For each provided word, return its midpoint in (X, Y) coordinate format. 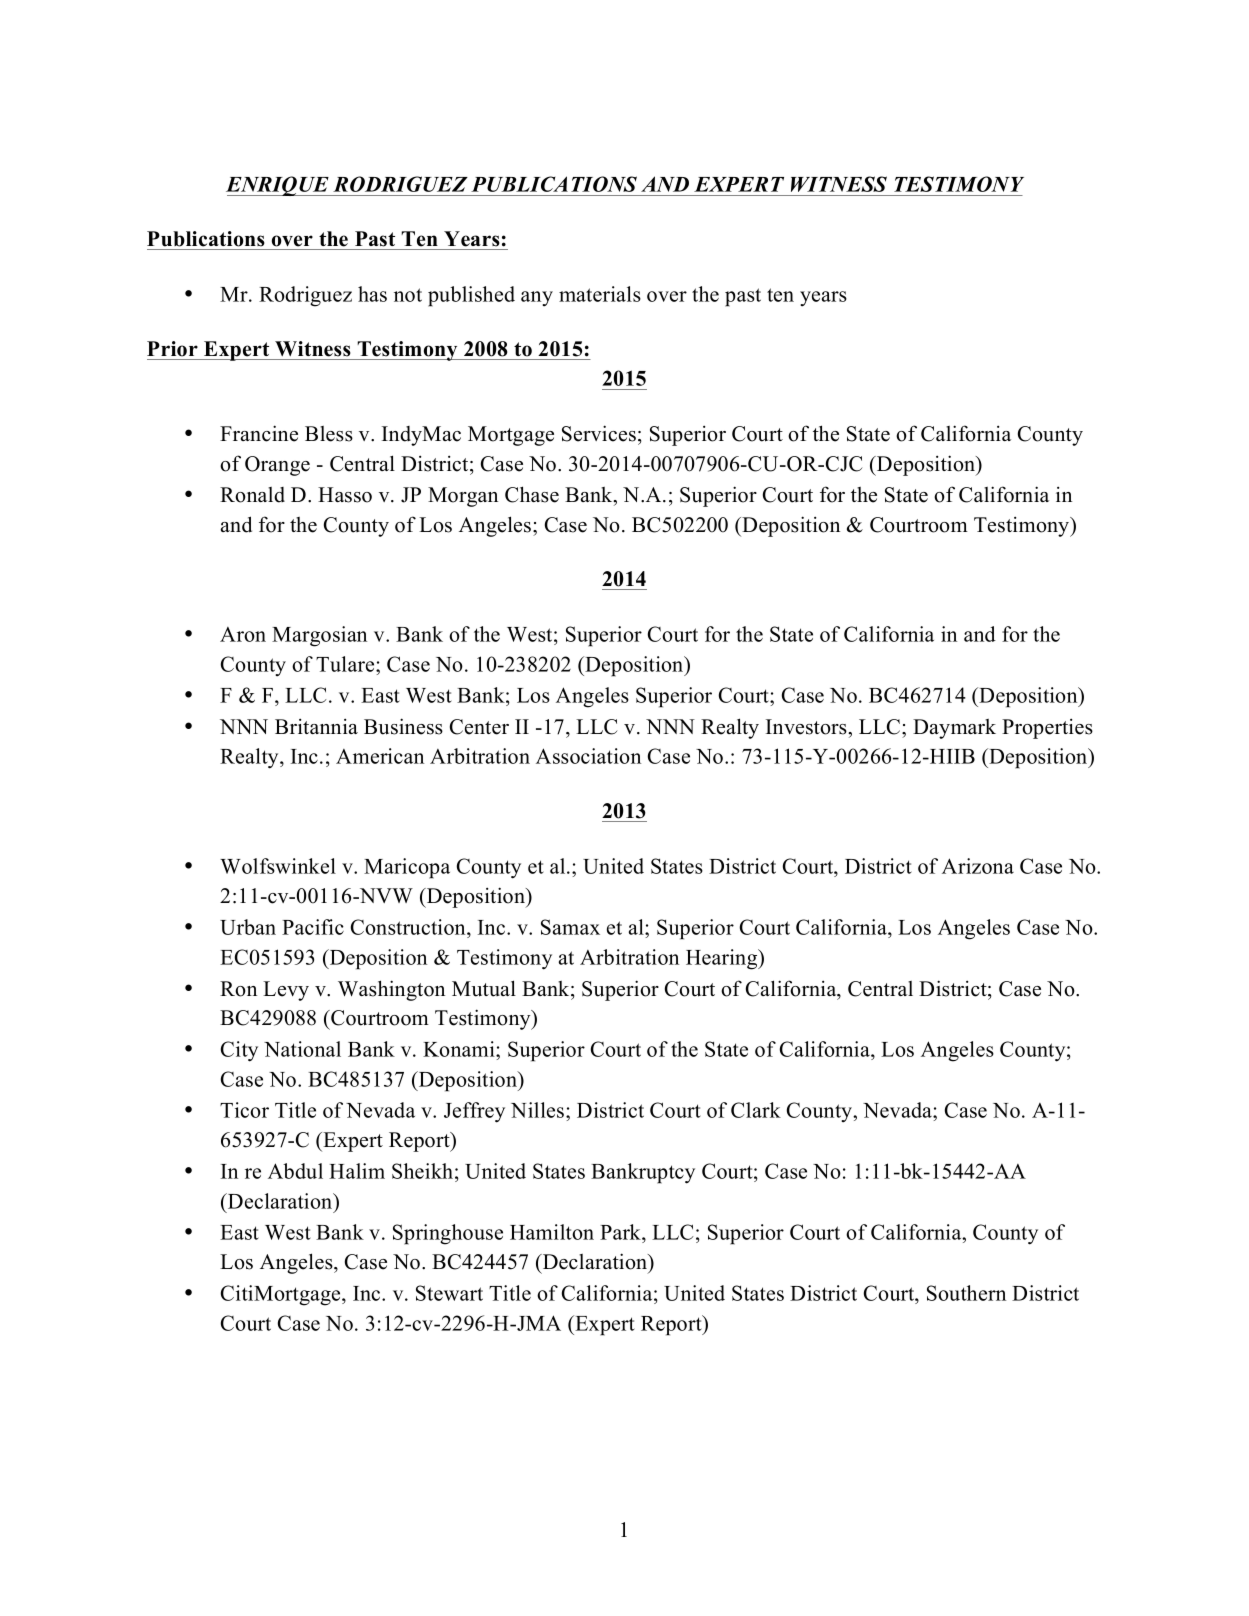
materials (600, 294)
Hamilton (552, 1232)
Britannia (316, 726)
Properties (1047, 728)
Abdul (295, 1171)
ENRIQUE (278, 186)
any (537, 299)
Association (588, 756)
